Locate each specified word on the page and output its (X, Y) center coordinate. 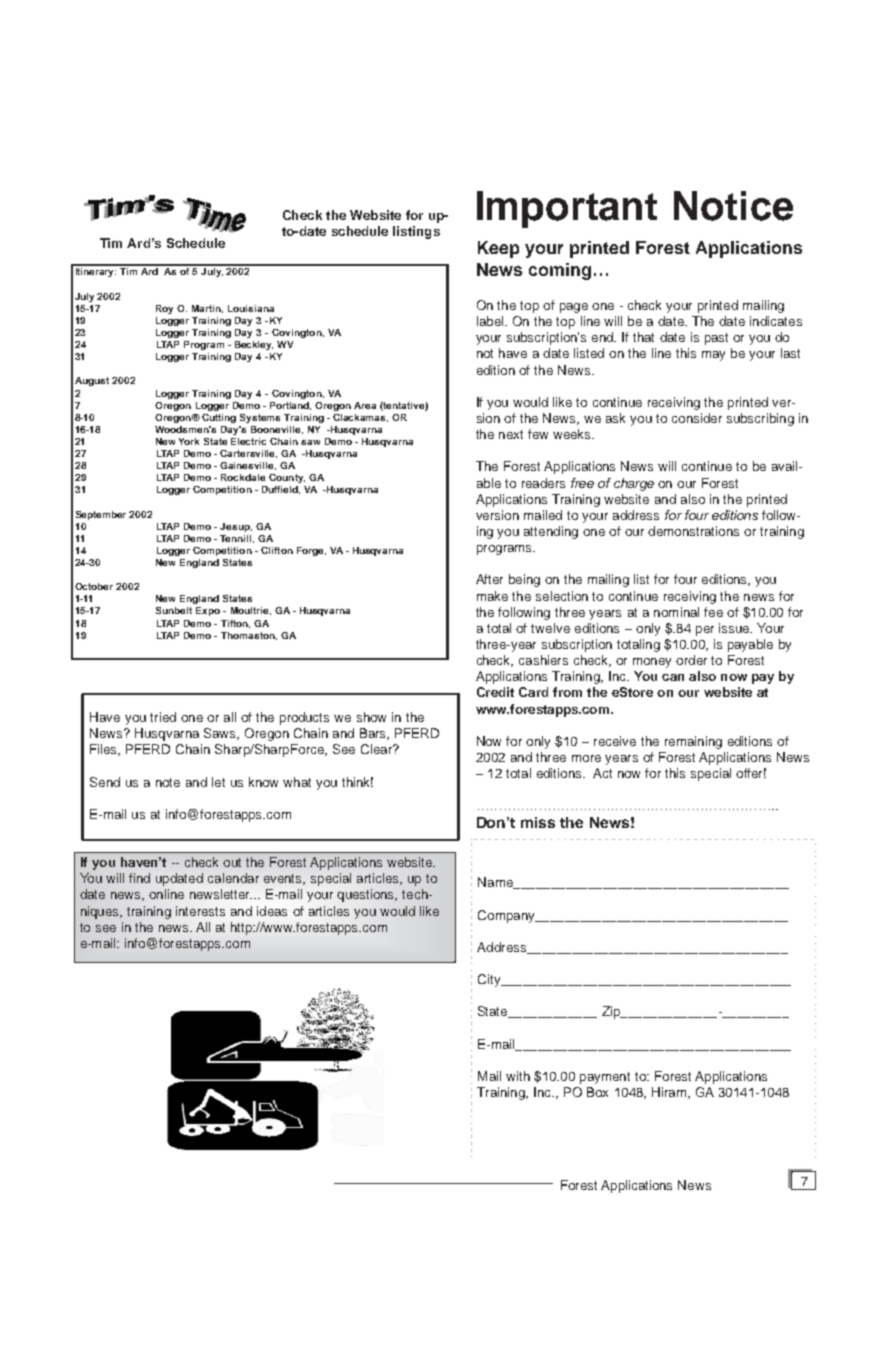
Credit (495, 692)
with (518, 1076)
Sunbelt (174, 610)
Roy (164, 309)
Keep (498, 249)
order (691, 660)
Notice (733, 206)
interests (200, 911)
